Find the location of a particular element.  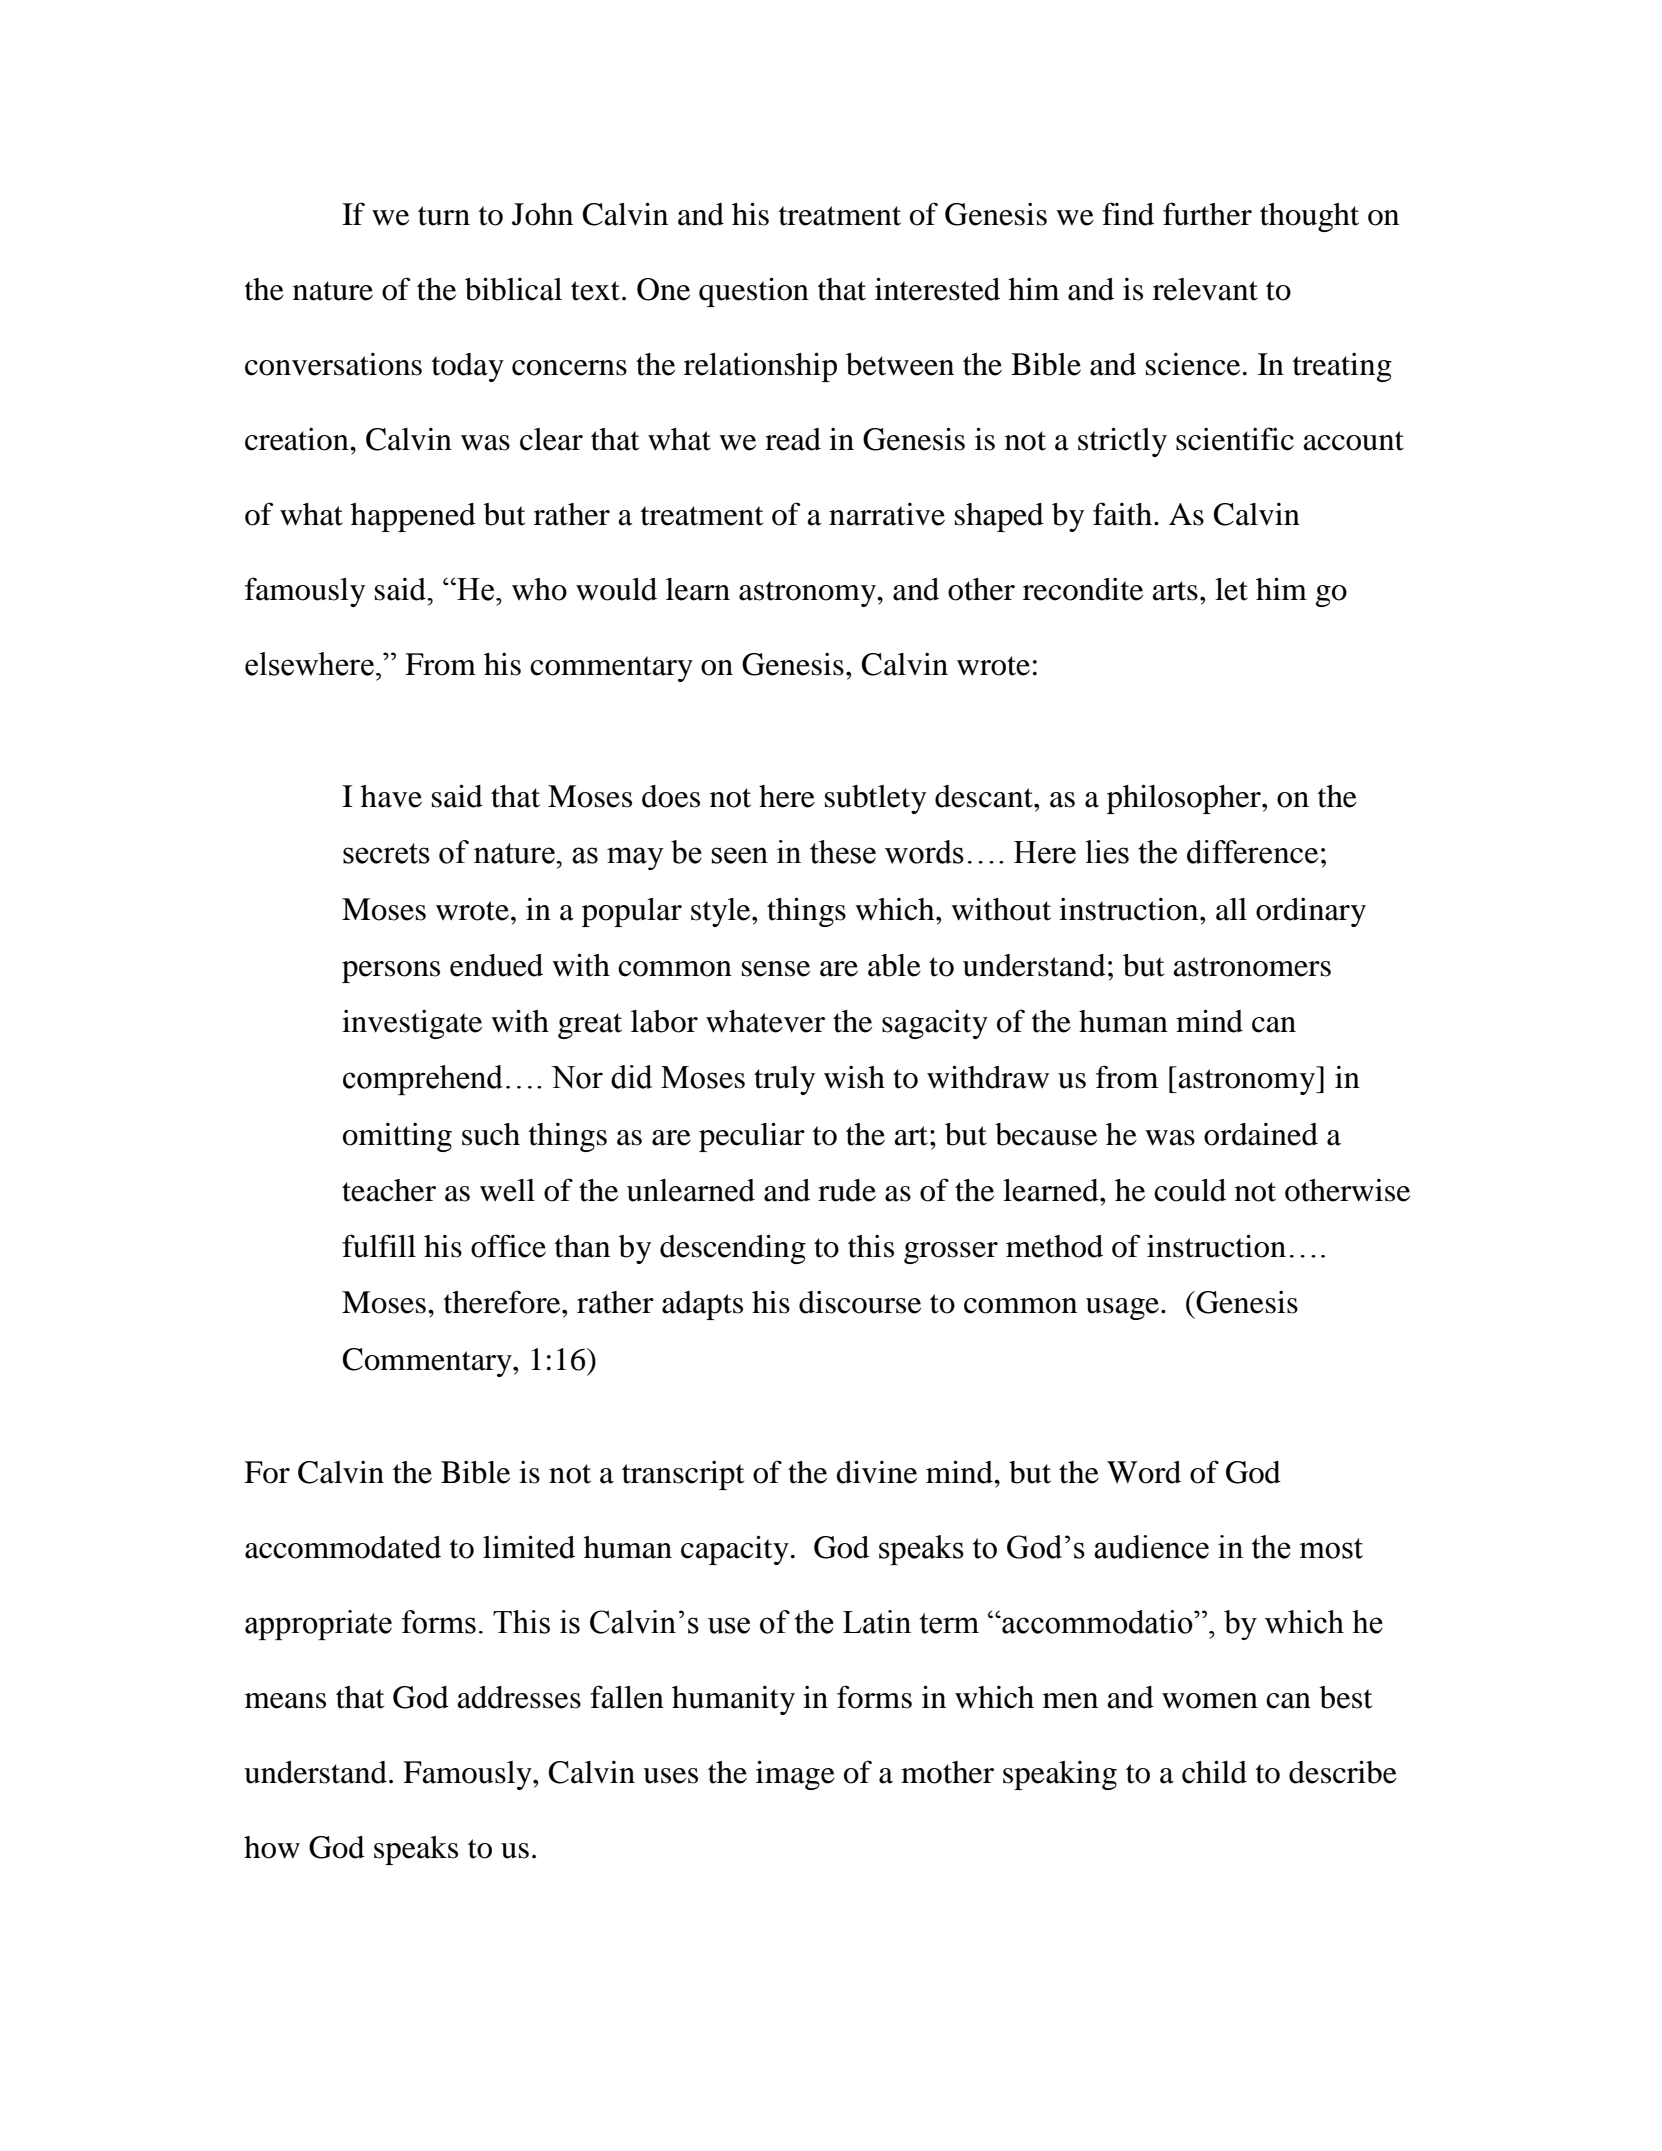

turn is located at coordinates (444, 216).
